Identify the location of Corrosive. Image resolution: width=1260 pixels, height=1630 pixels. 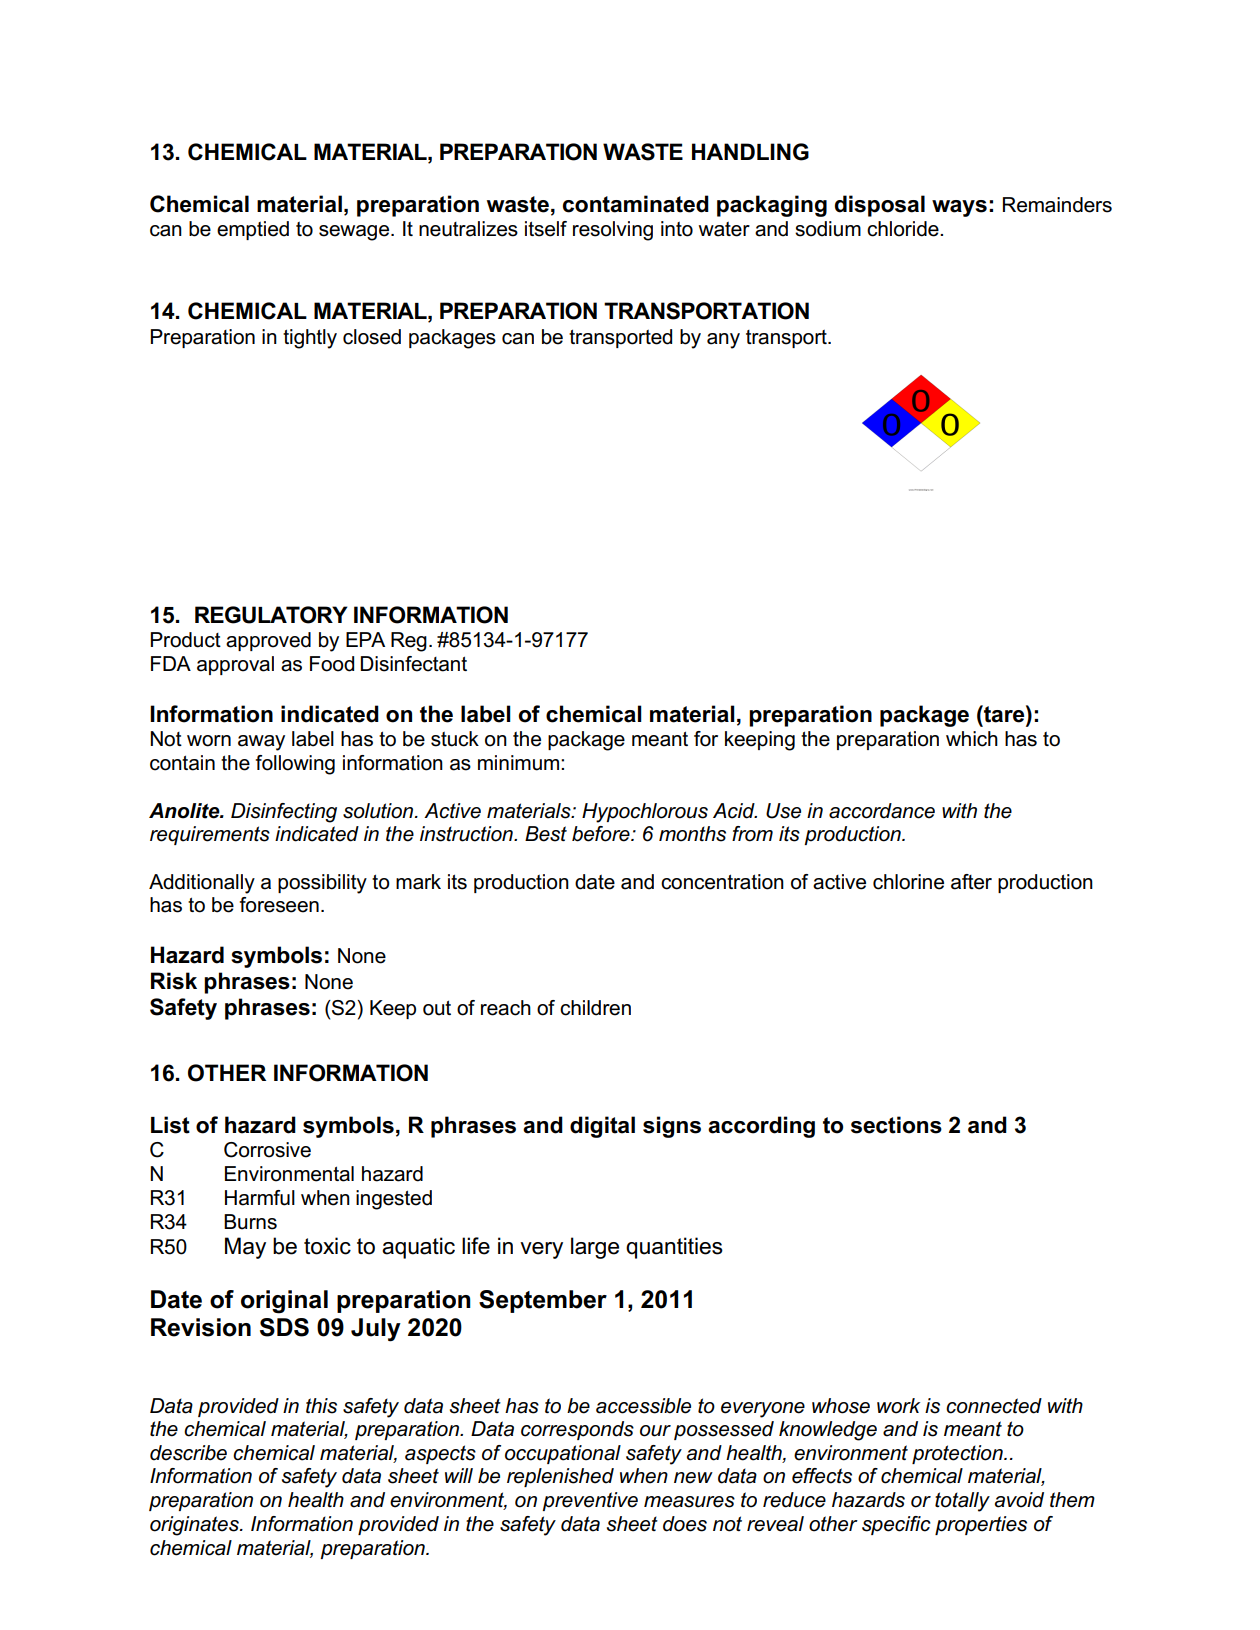
(267, 1150).
